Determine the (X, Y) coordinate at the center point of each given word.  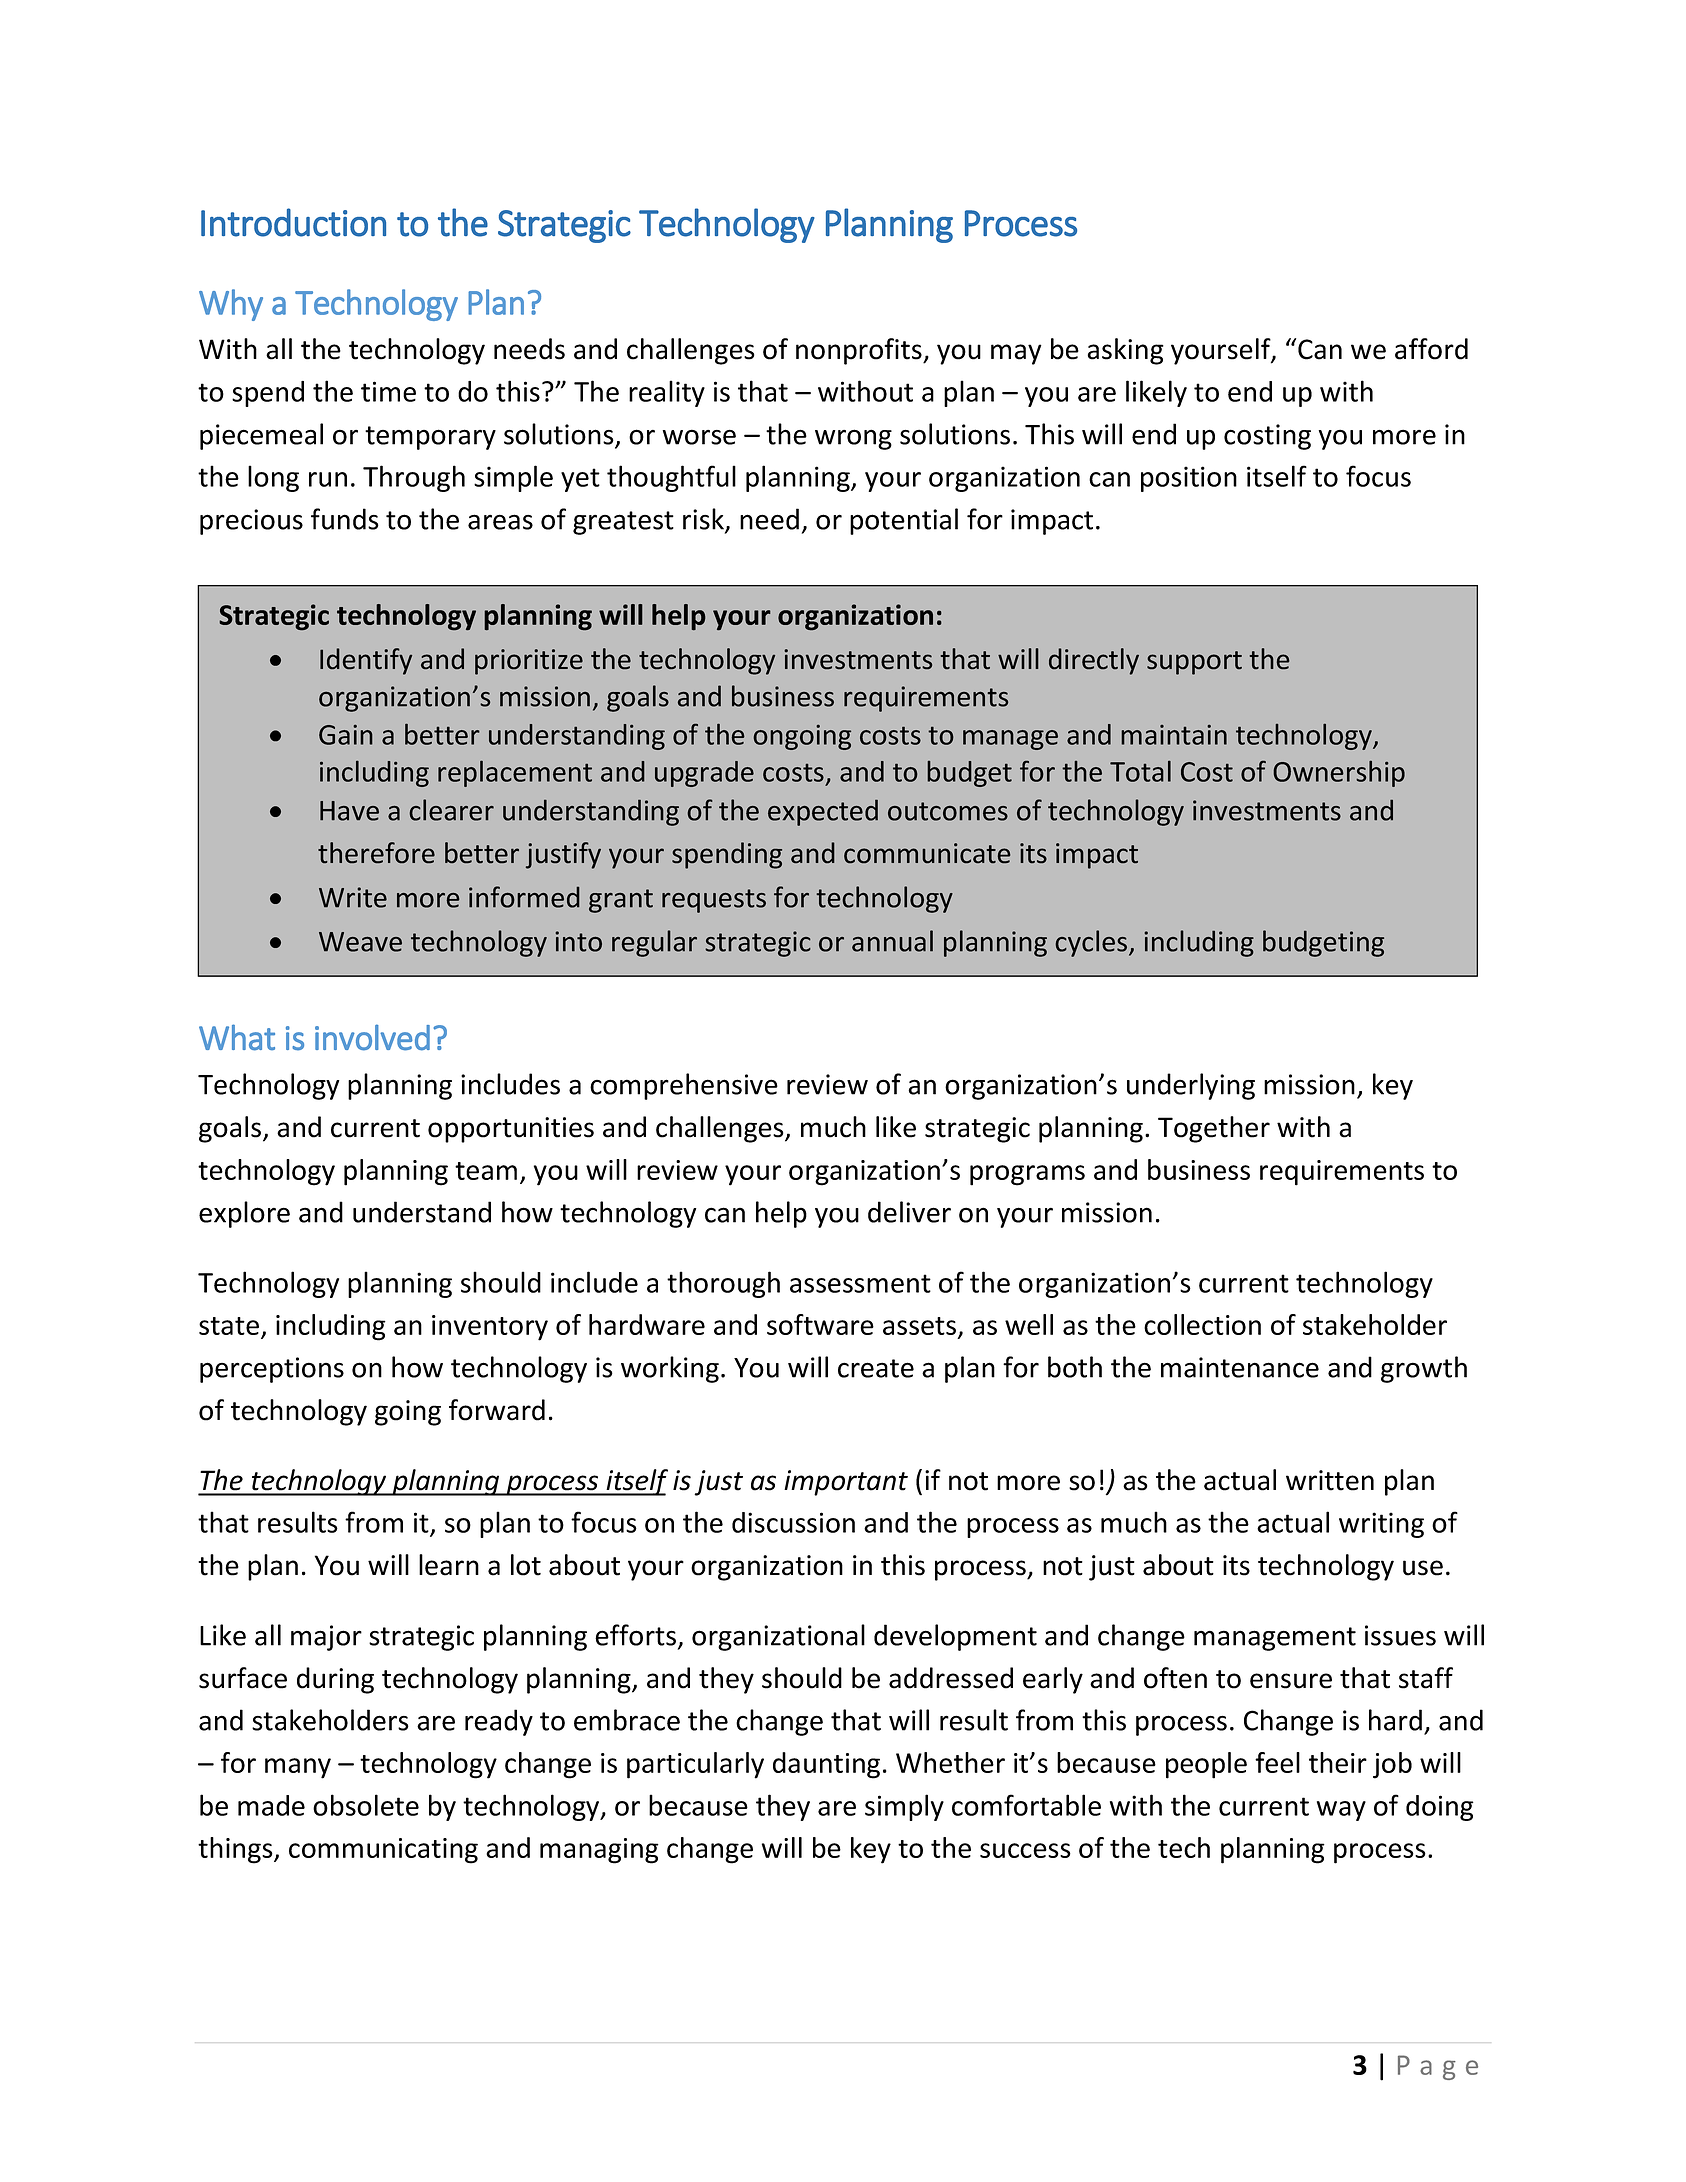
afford (1431, 349)
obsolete (366, 1805)
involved (372, 1037)
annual (892, 941)
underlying (1191, 1086)
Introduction (293, 222)
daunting (826, 1765)
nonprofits (860, 351)
